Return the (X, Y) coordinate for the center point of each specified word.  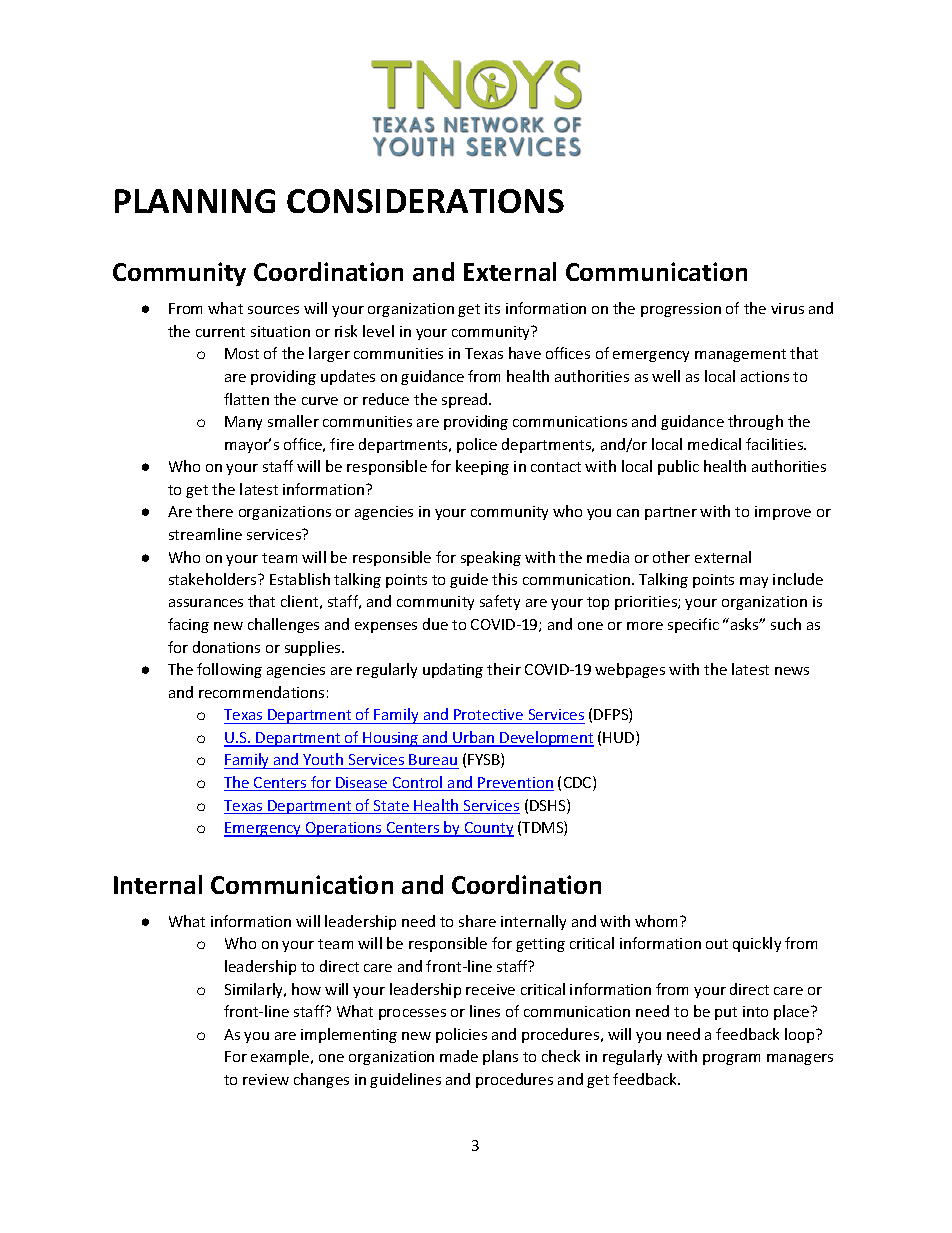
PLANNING (195, 201)
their (504, 669)
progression (681, 310)
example (281, 1057)
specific (693, 625)
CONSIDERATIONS (425, 201)
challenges (283, 625)
